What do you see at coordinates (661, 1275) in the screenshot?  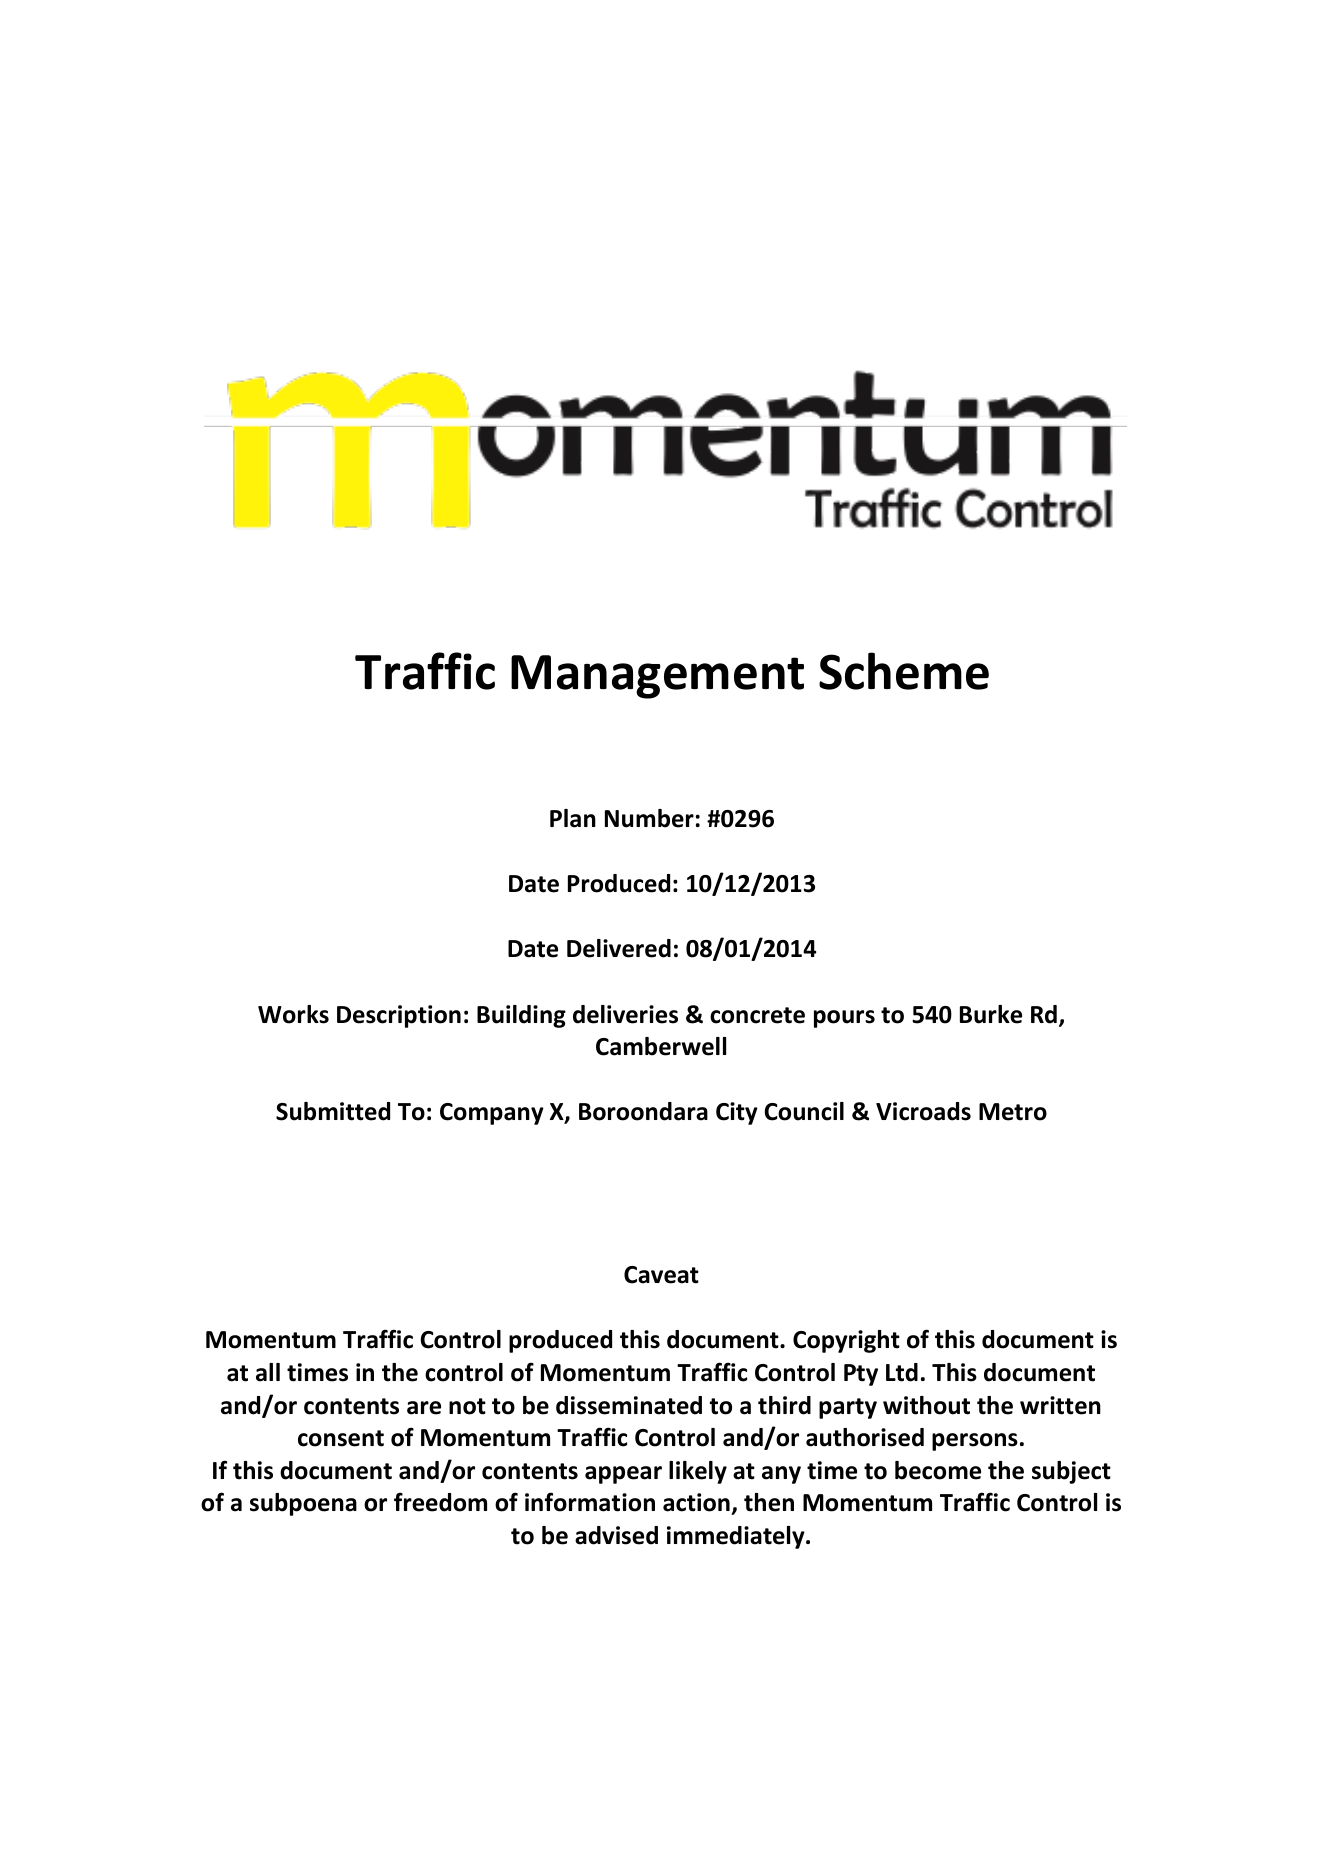 I see `Caveat` at bounding box center [661, 1275].
